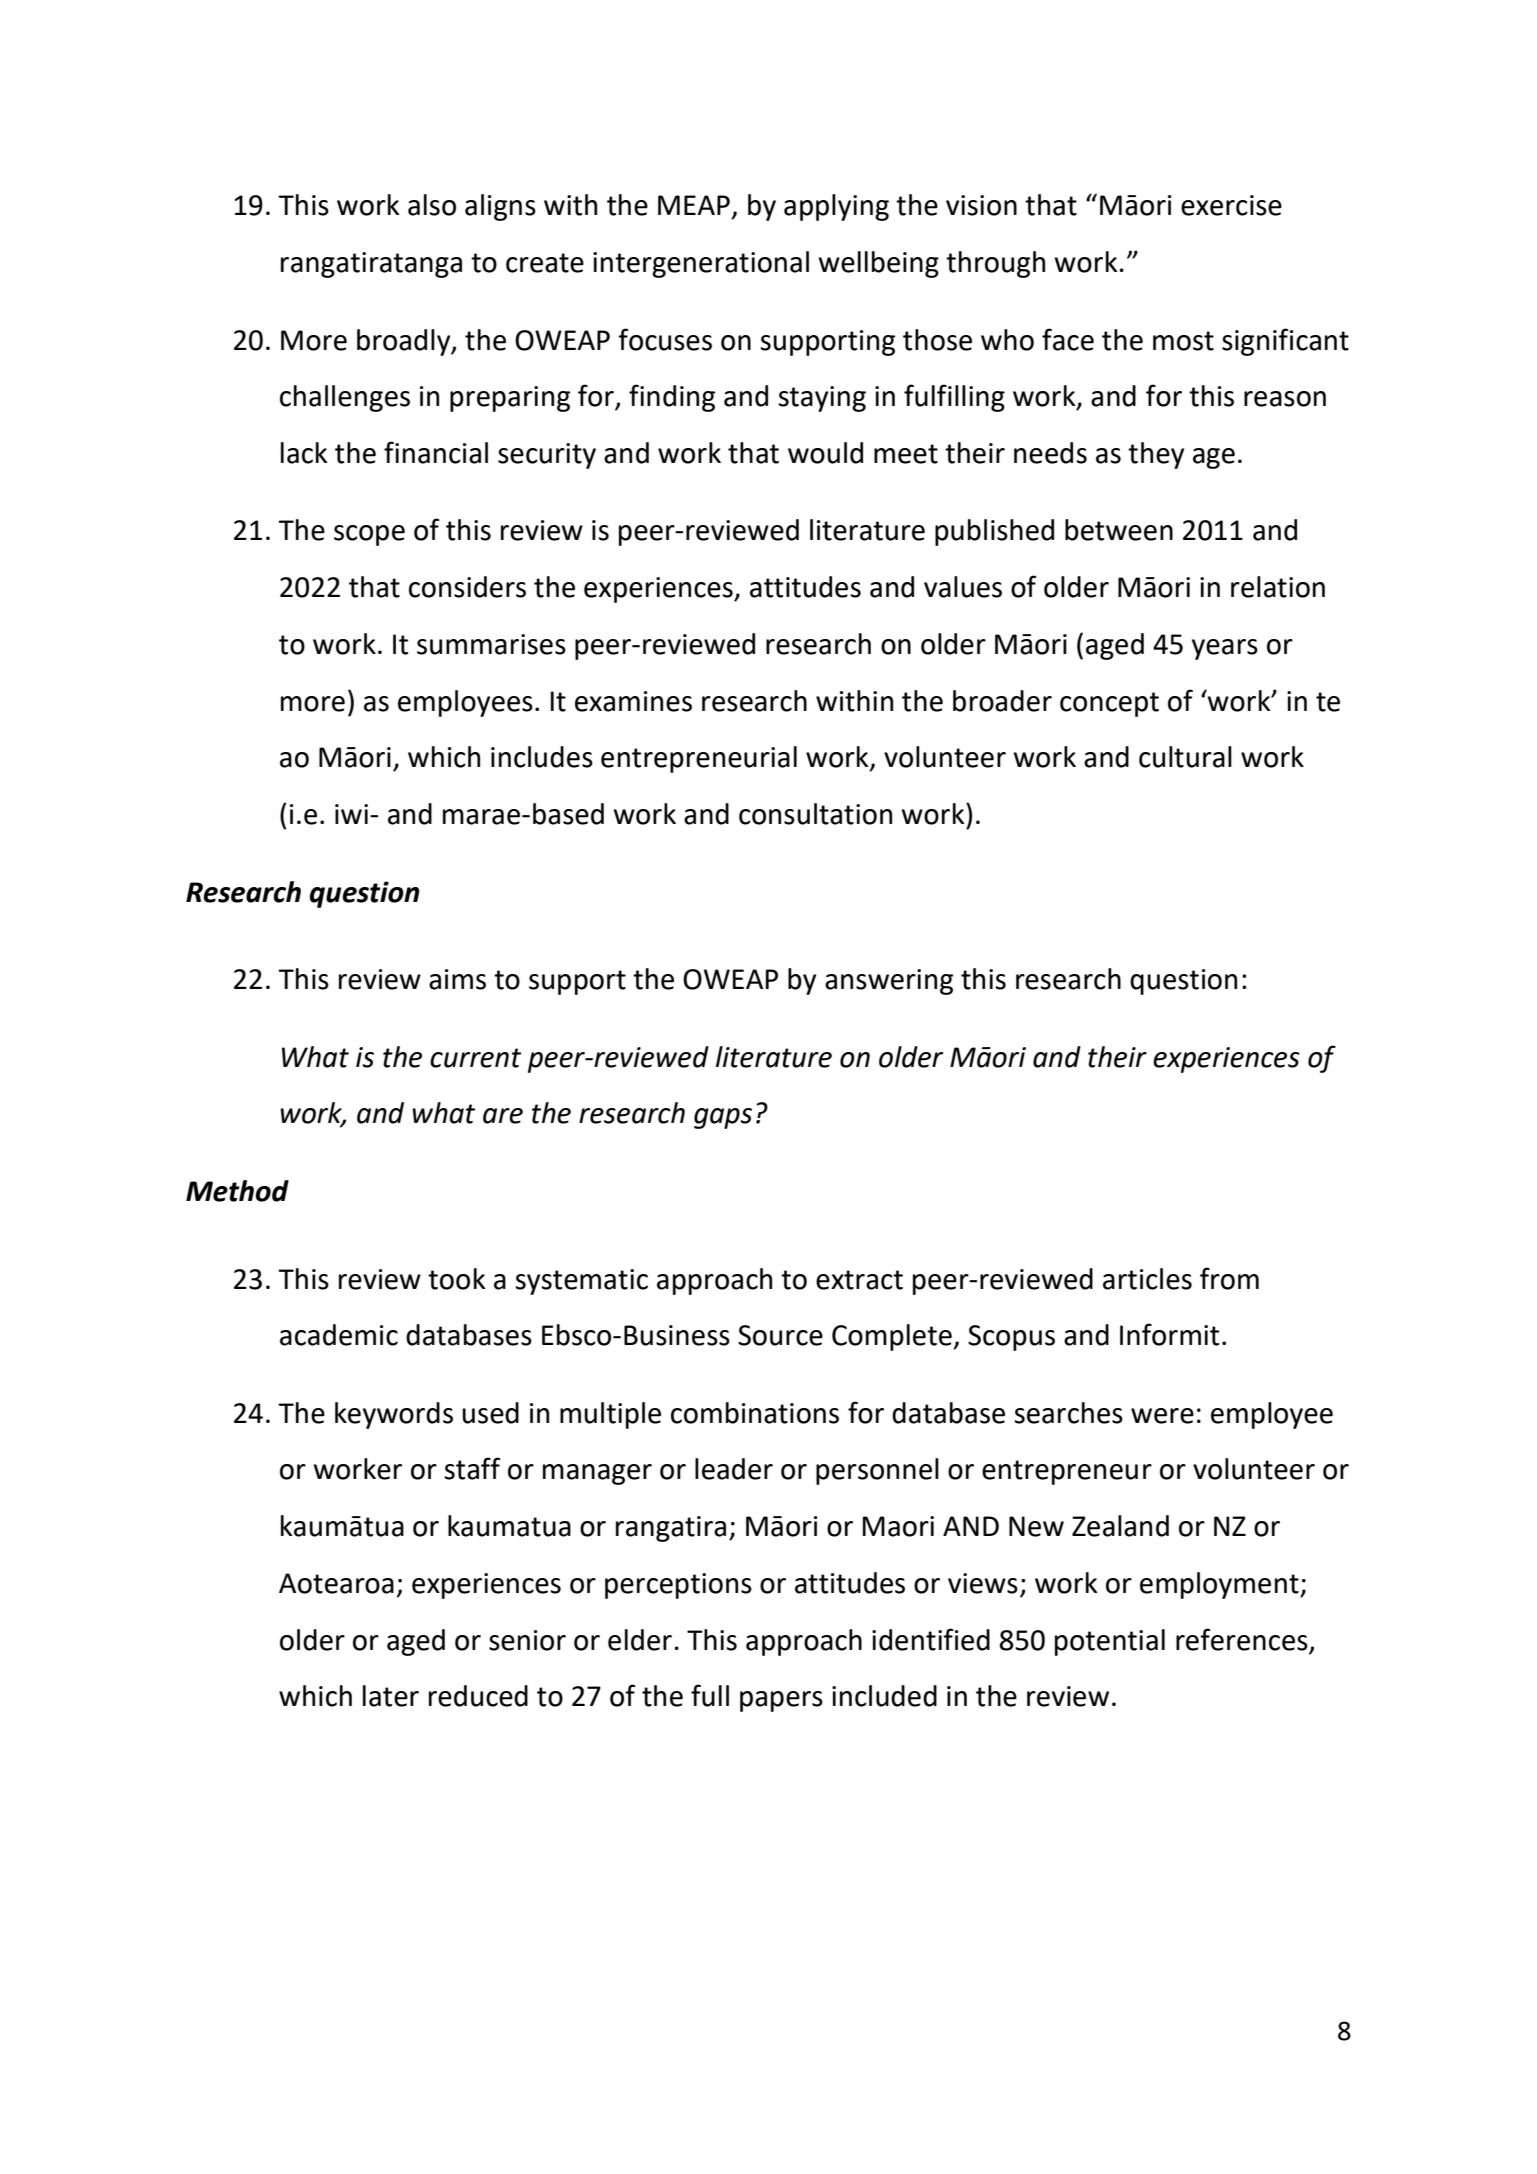  Describe the element at coordinates (369, 535) in the screenshot. I see `scope` at that location.
